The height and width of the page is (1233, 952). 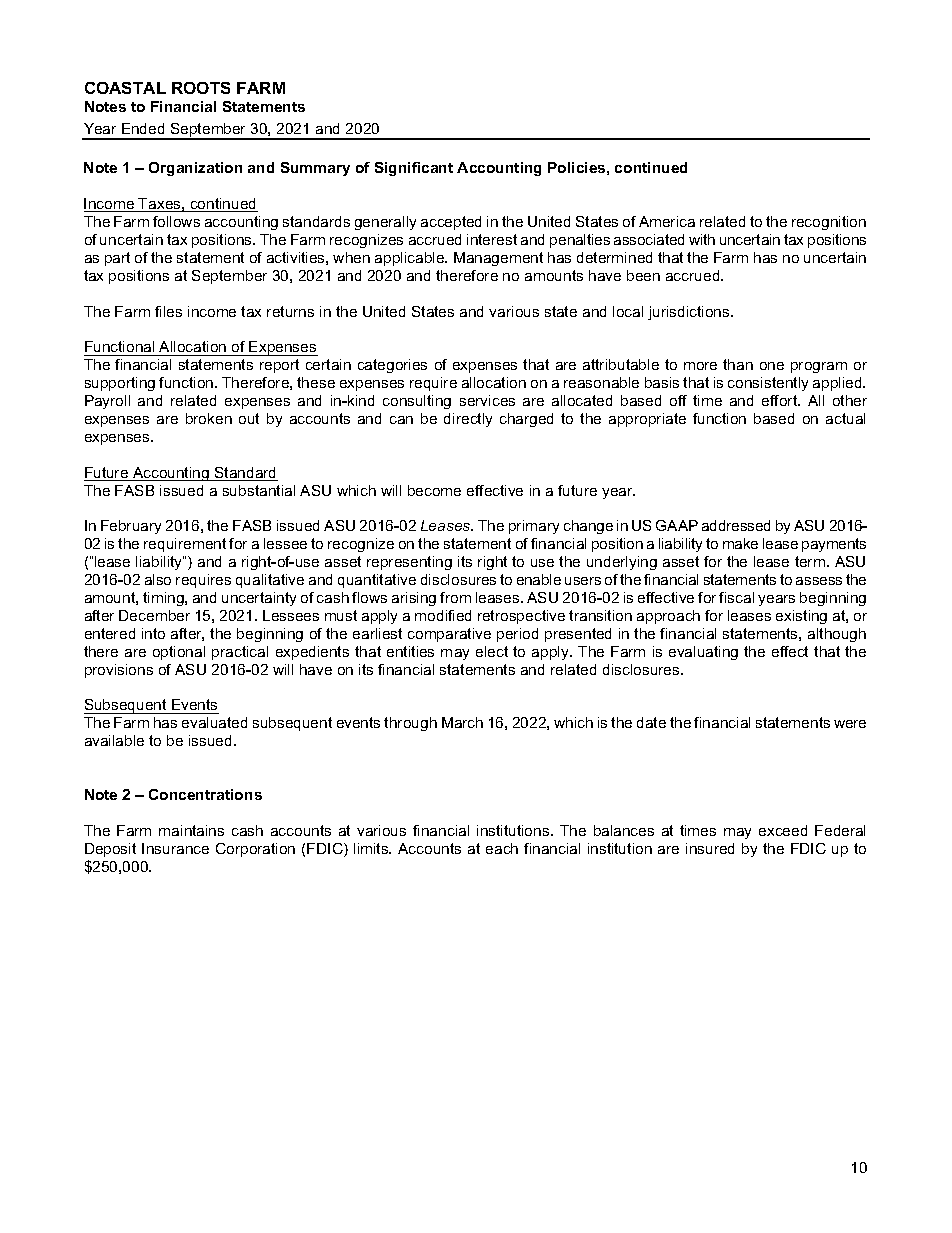 I want to click on also, so click(x=158, y=579).
